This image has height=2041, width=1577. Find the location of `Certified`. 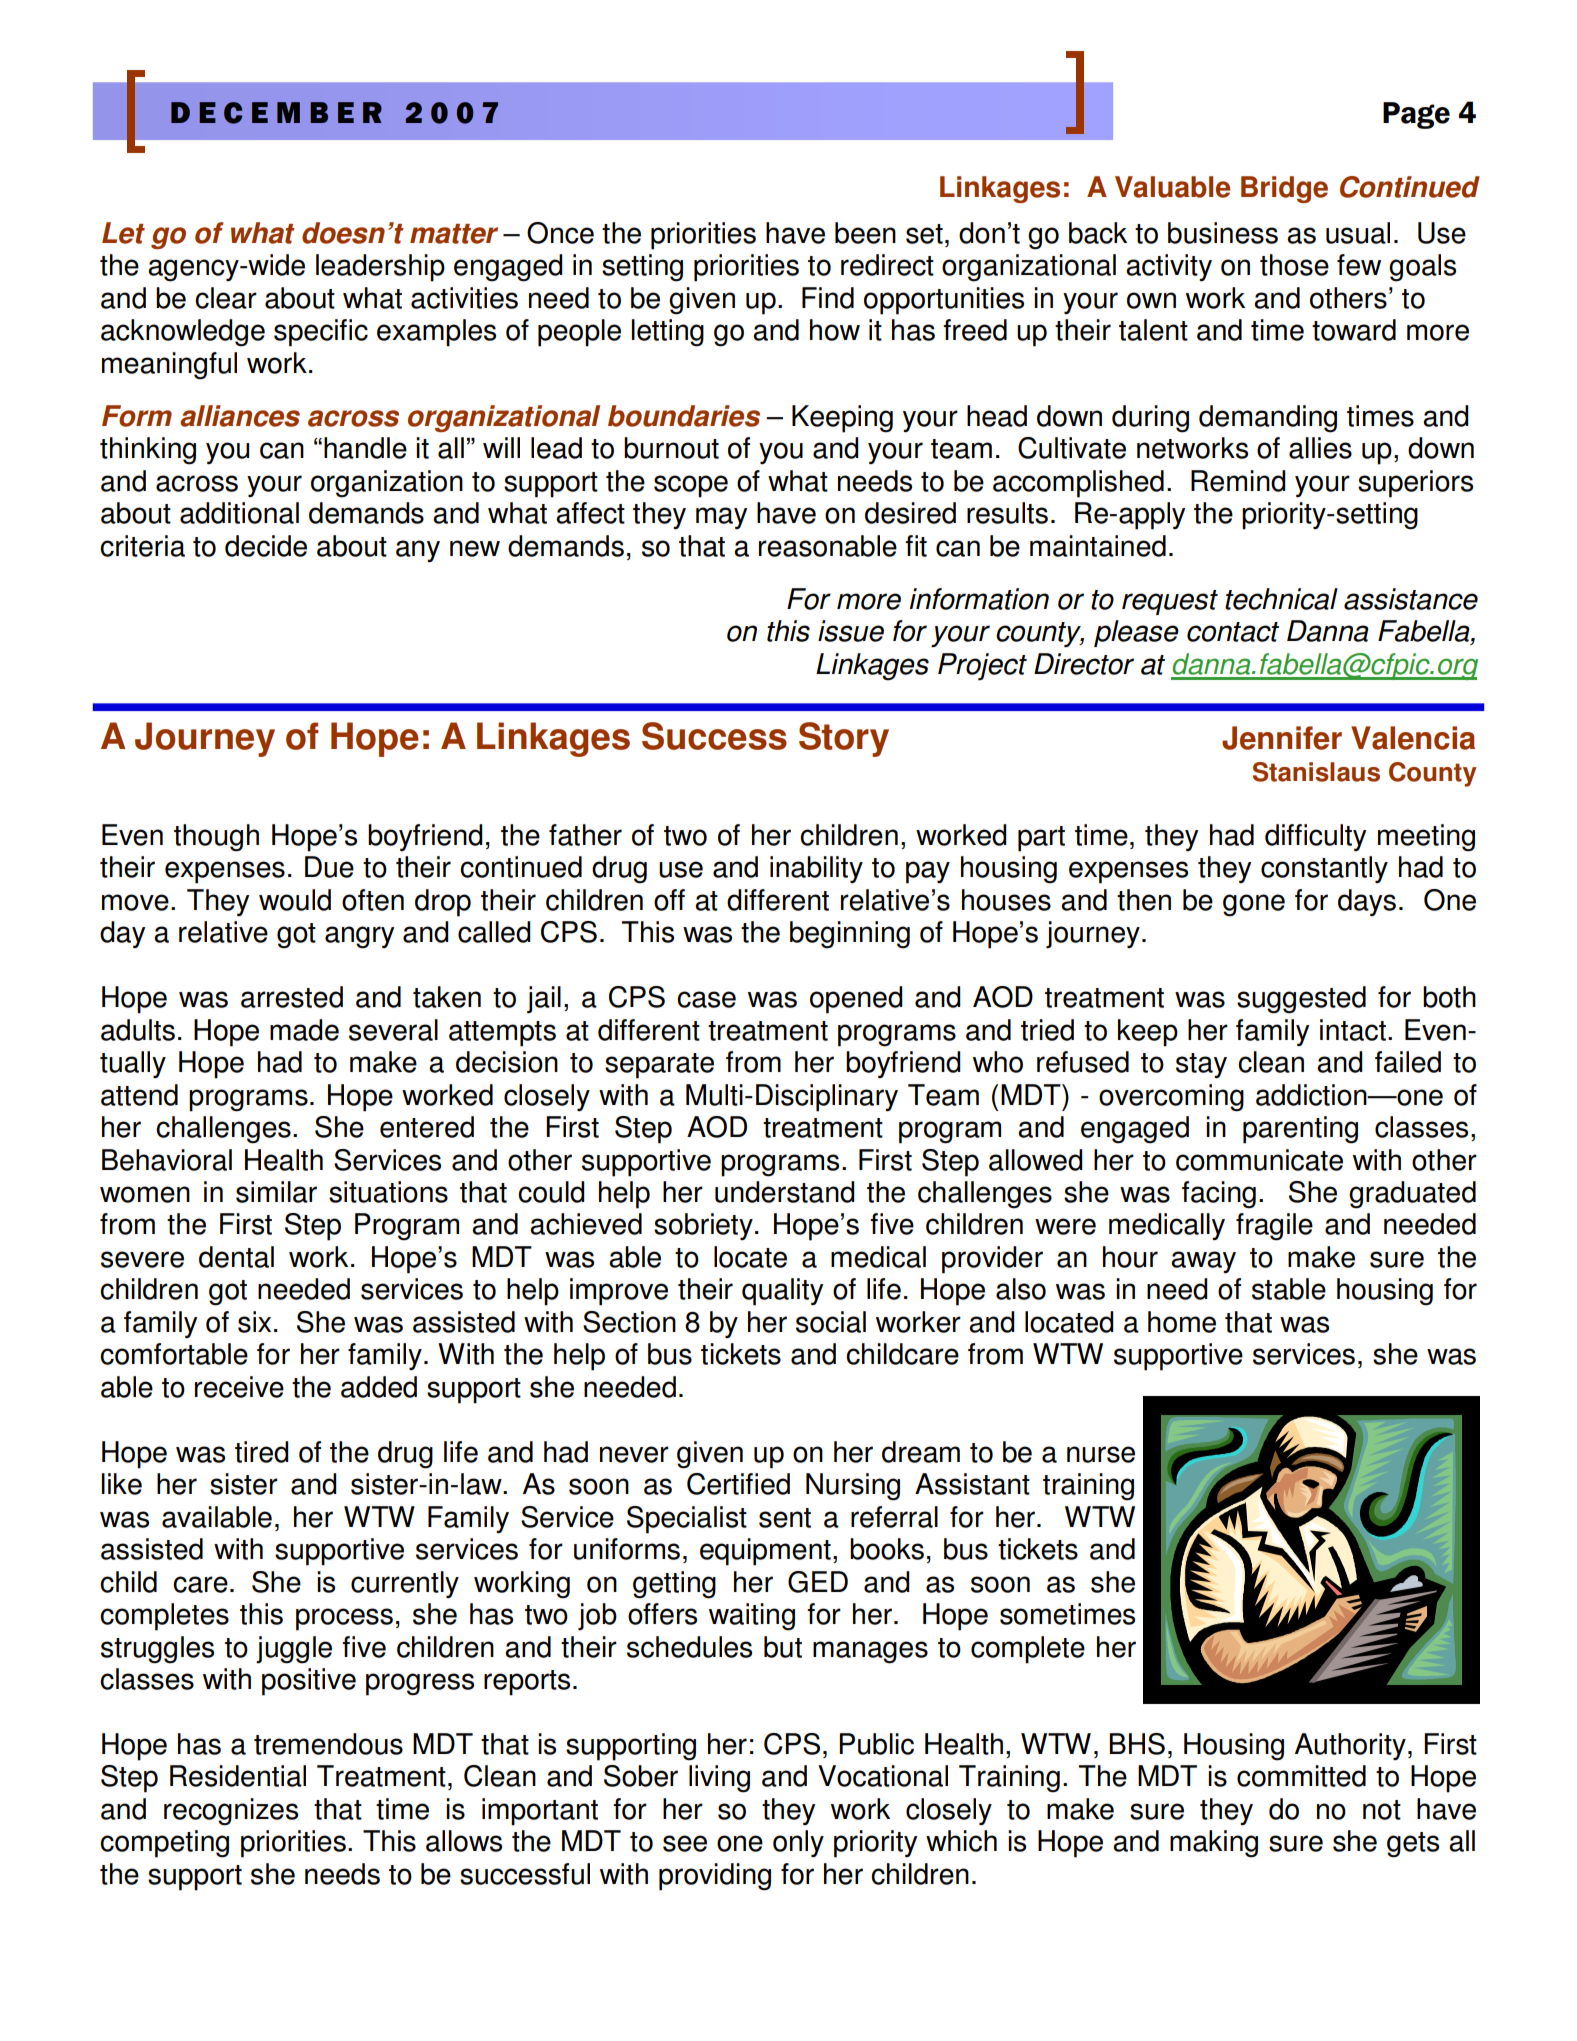

Certified is located at coordinates (738, 1484).
